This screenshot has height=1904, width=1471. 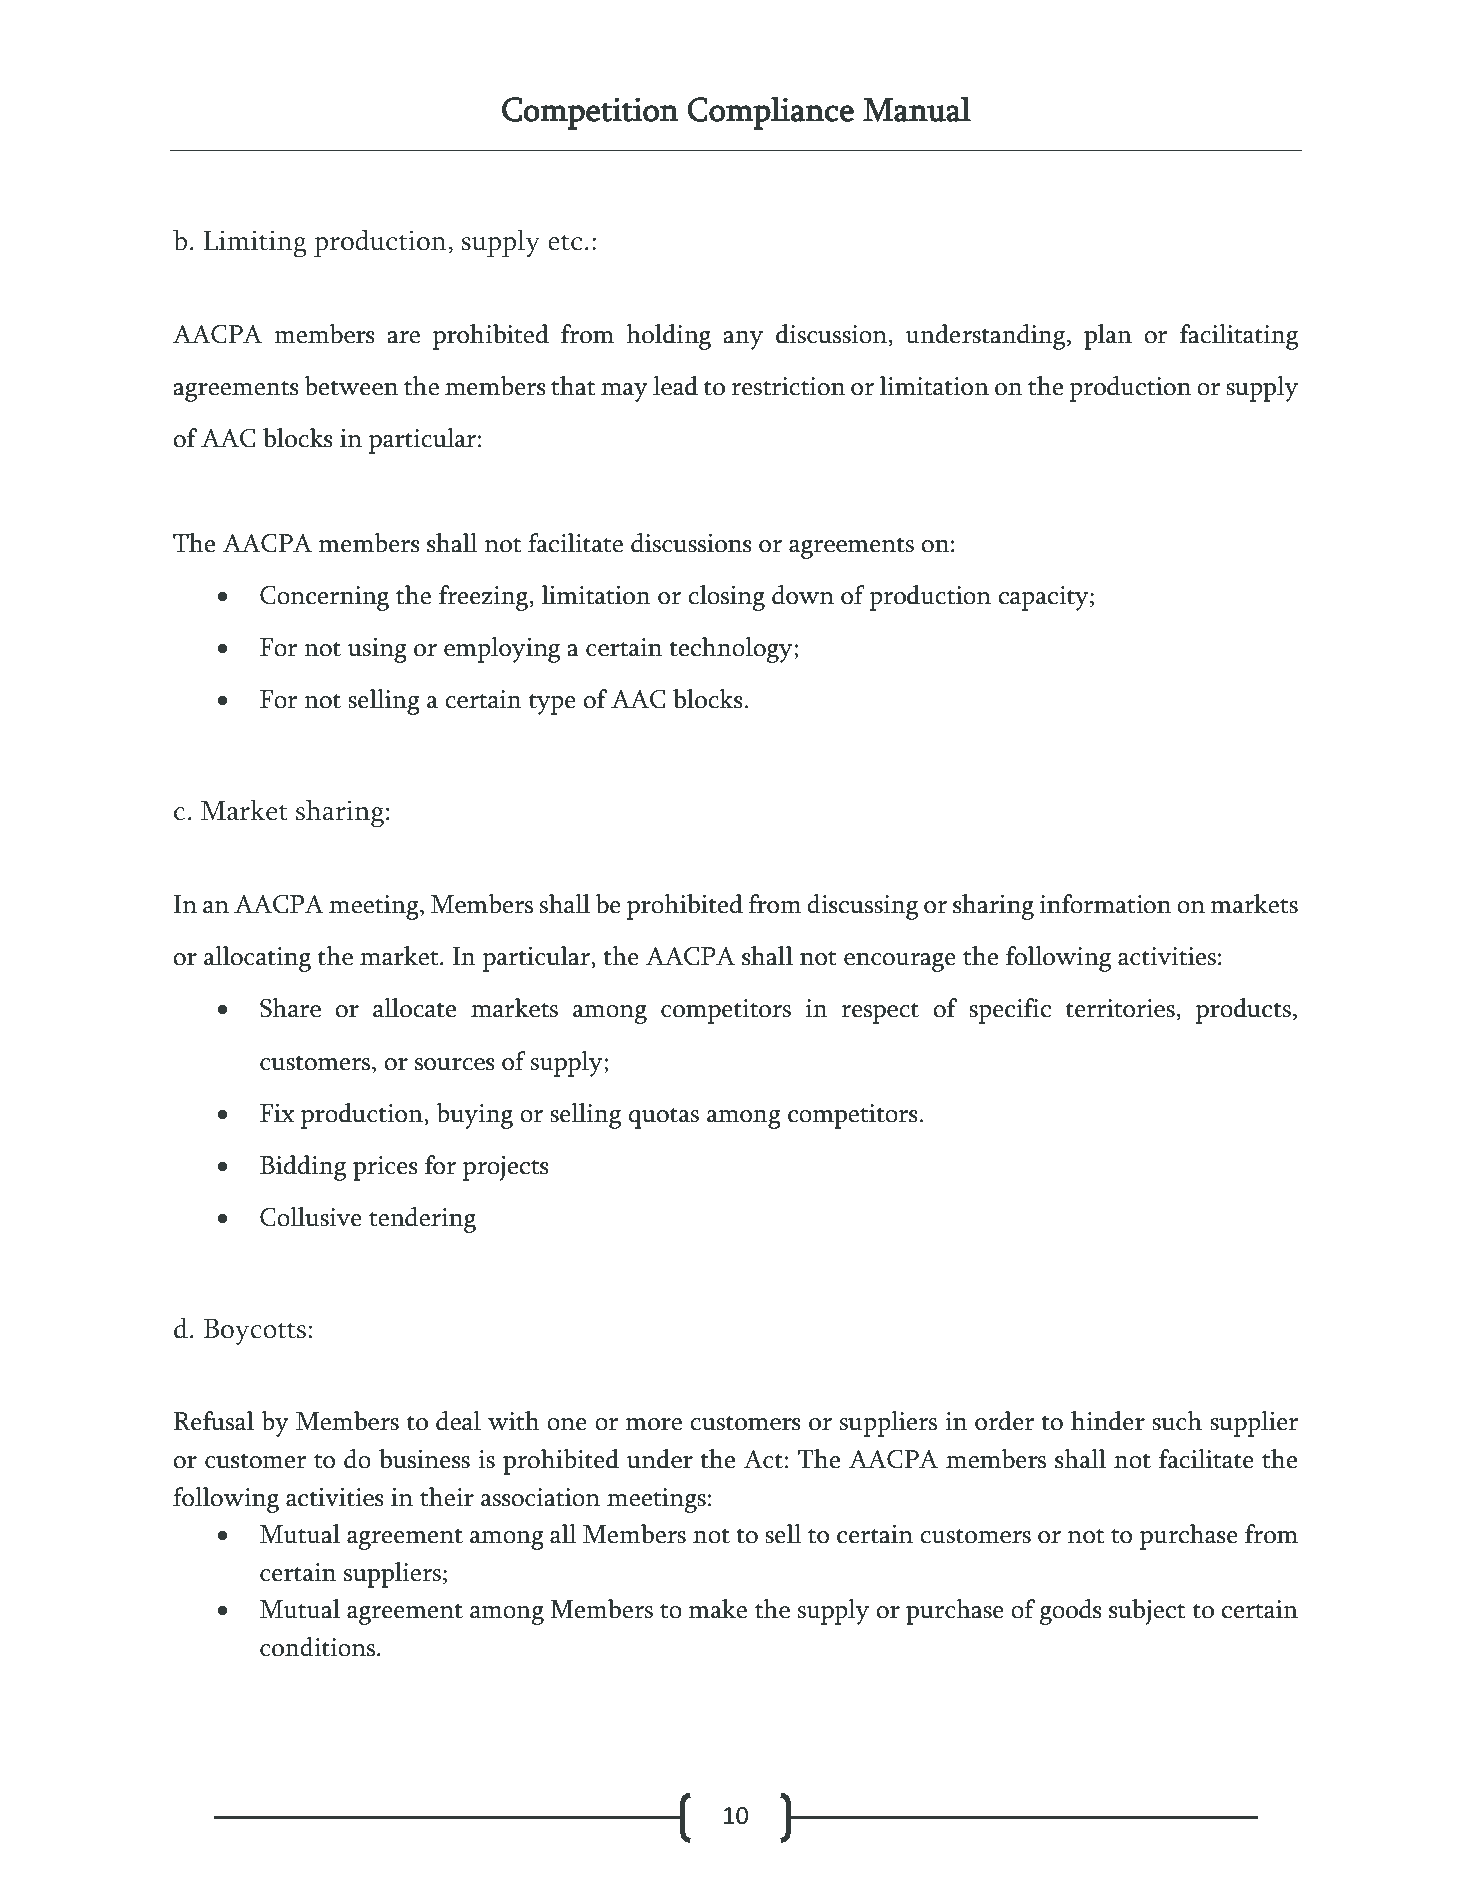 What do you see at coordinates (1147, 1612) in the screenshot?
I see `subject` at bounding box center [1147, 1612].
